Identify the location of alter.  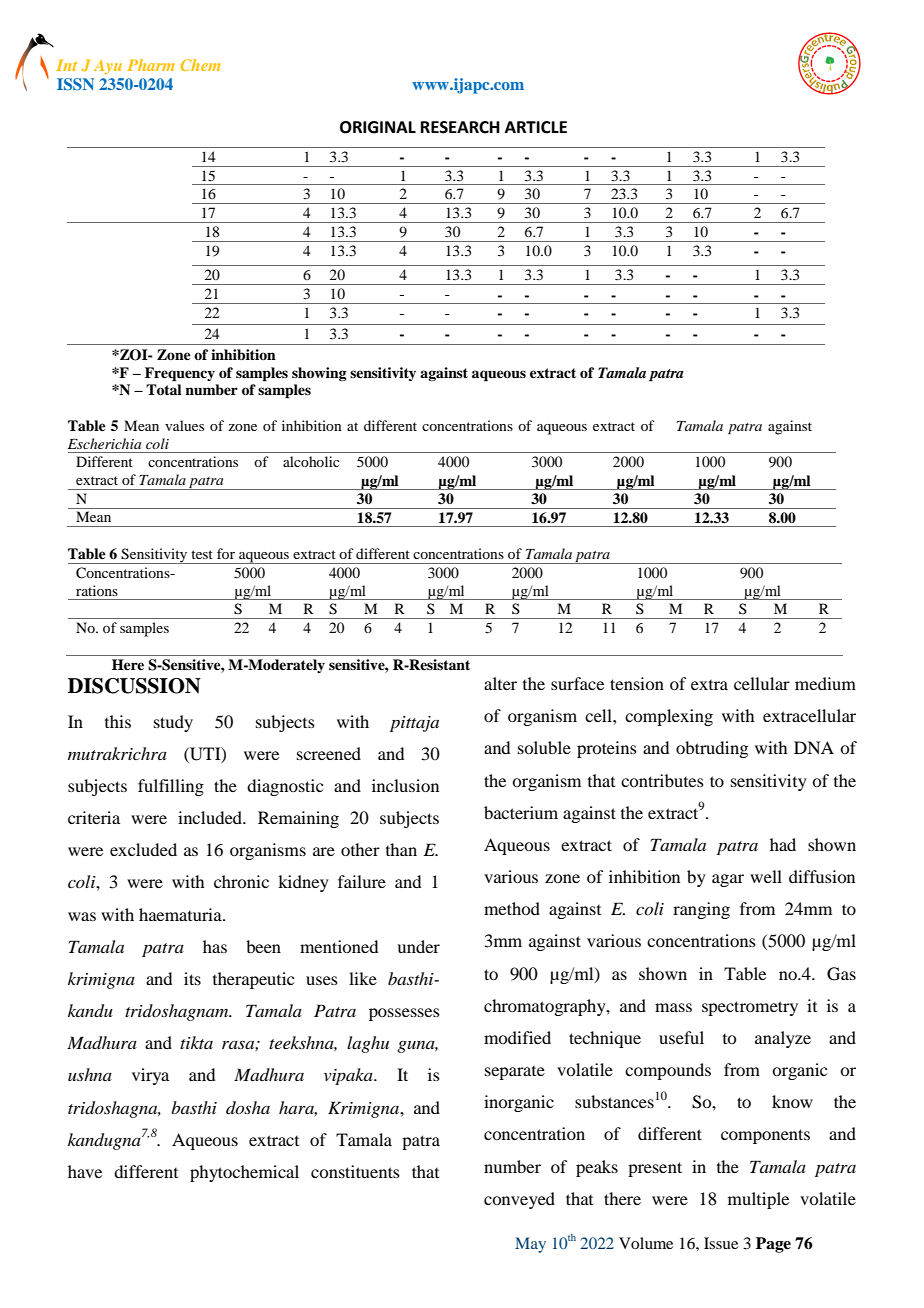
(500, 683).
